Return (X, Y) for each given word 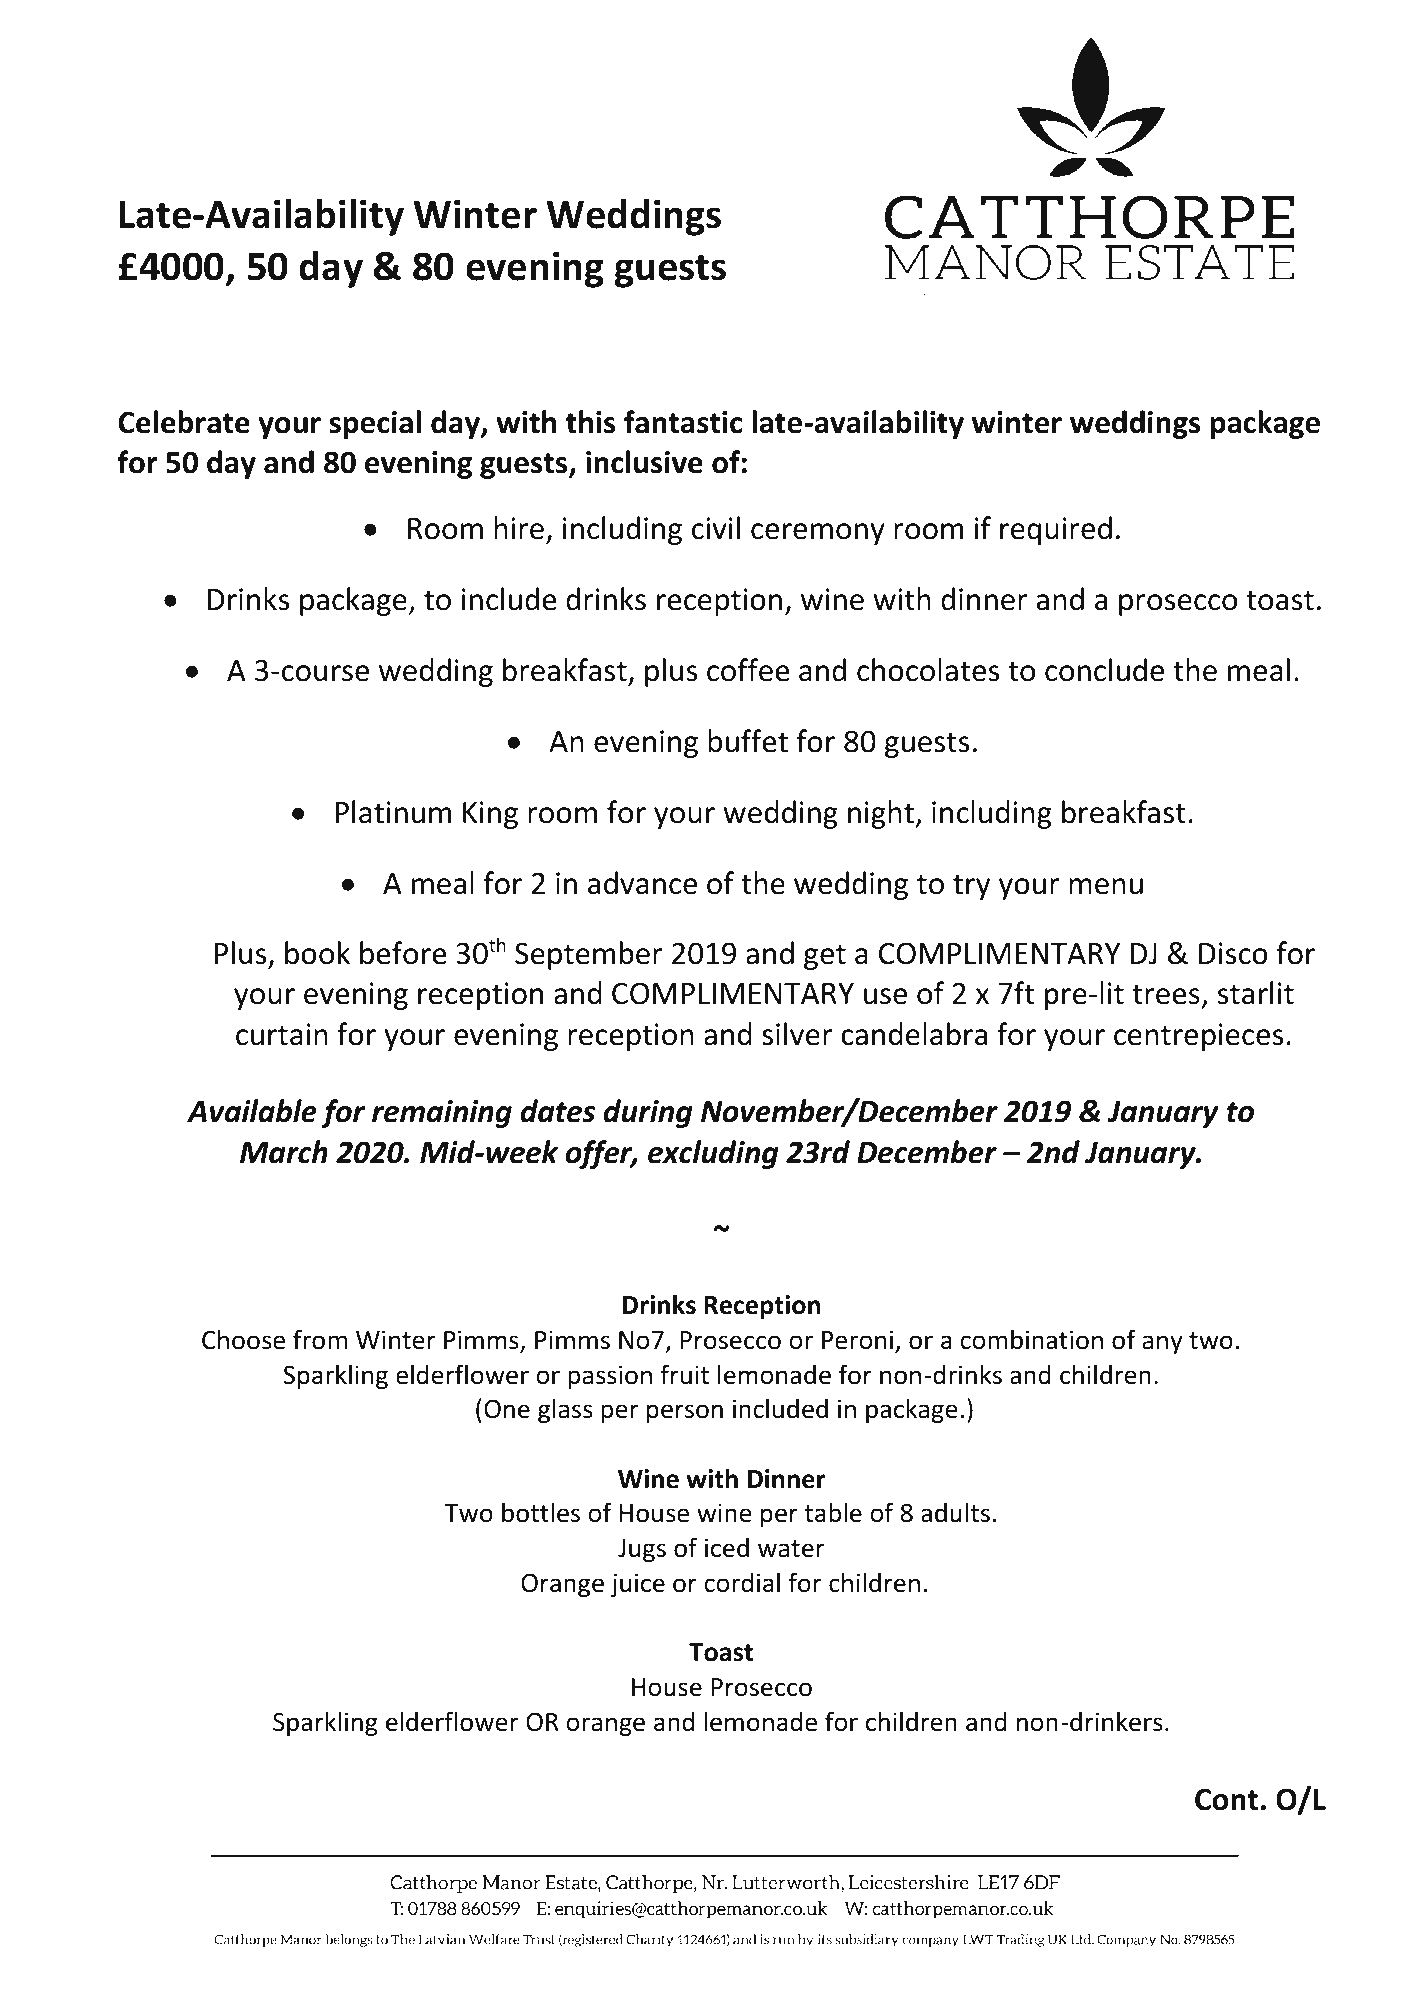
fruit (684, 1374)
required (1056, 530)
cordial (742, 1582)
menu (1106, 886)
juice (638, 1585)
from (320, 1339)
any (1162, 1344)
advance (642, 883)
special (375, 424)
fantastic (683, 422)
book (317, 953)
